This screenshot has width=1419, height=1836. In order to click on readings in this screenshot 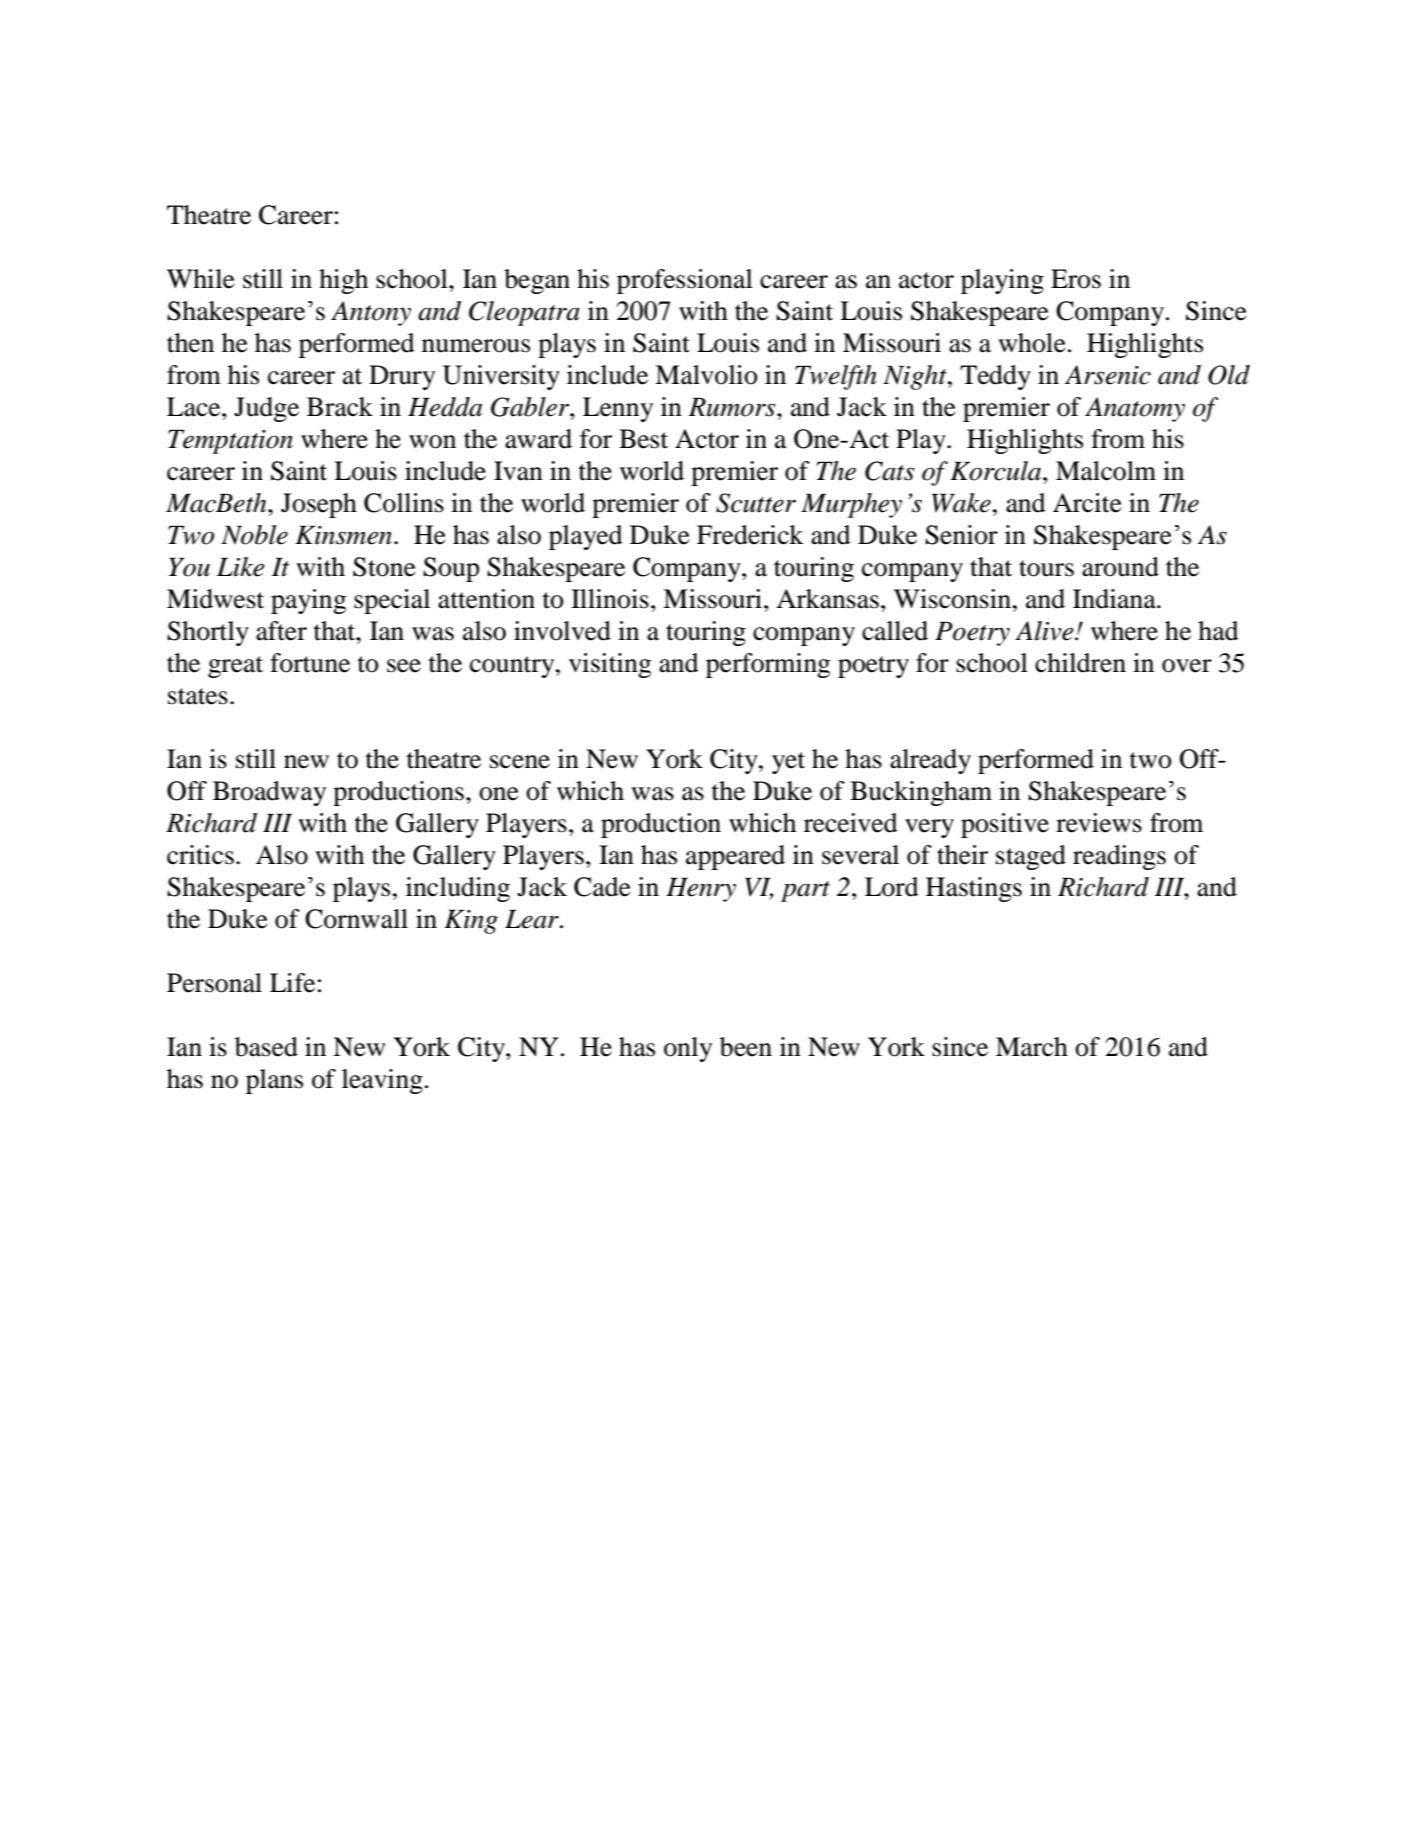, I will do `click(1119, 857)`.
